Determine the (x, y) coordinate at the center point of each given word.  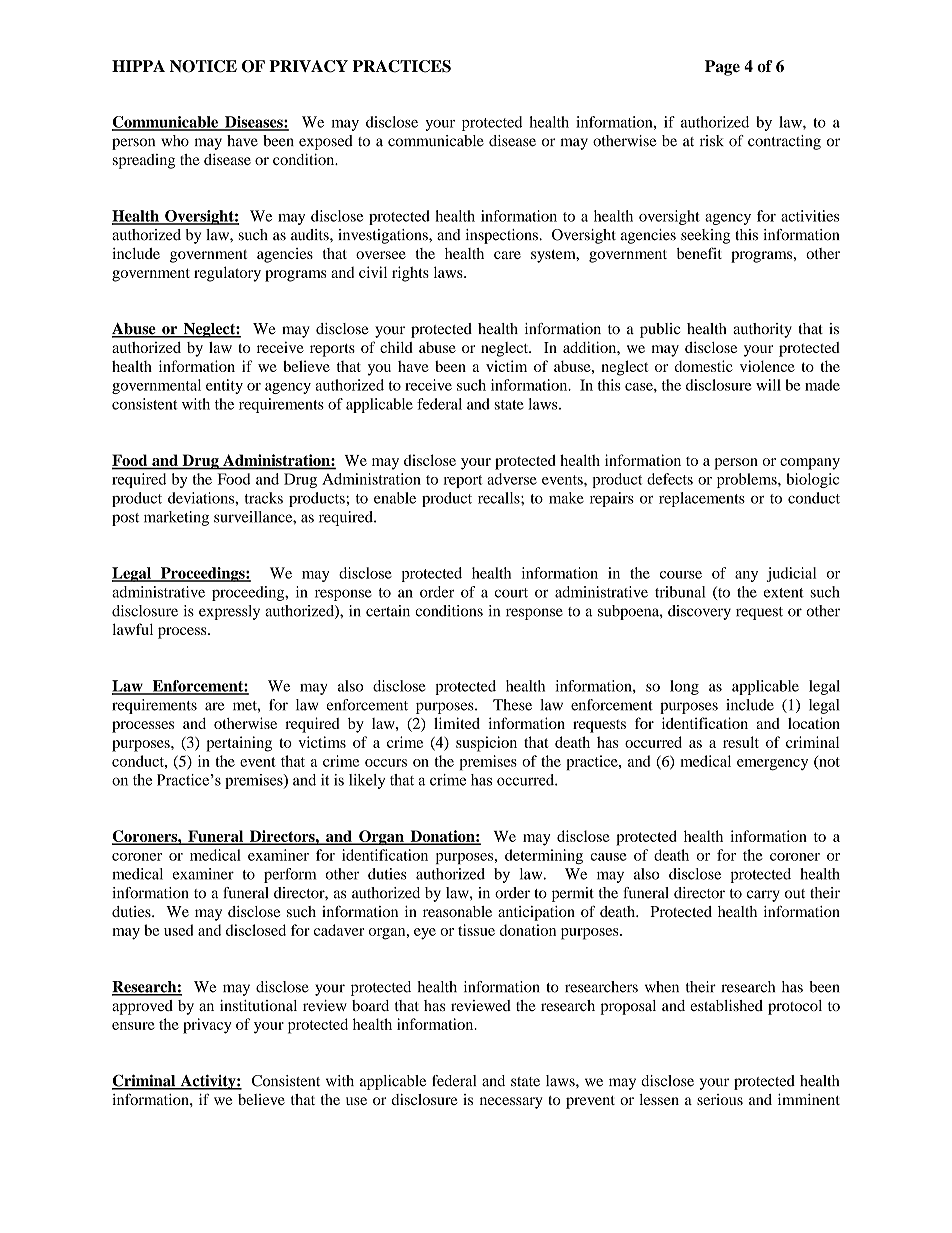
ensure (133, 1026)
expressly (229, 612)
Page (722, 68)
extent (784, 593)
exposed (326, 142)
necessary (511, 1103)
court (511, 593)
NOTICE (203, 66)
